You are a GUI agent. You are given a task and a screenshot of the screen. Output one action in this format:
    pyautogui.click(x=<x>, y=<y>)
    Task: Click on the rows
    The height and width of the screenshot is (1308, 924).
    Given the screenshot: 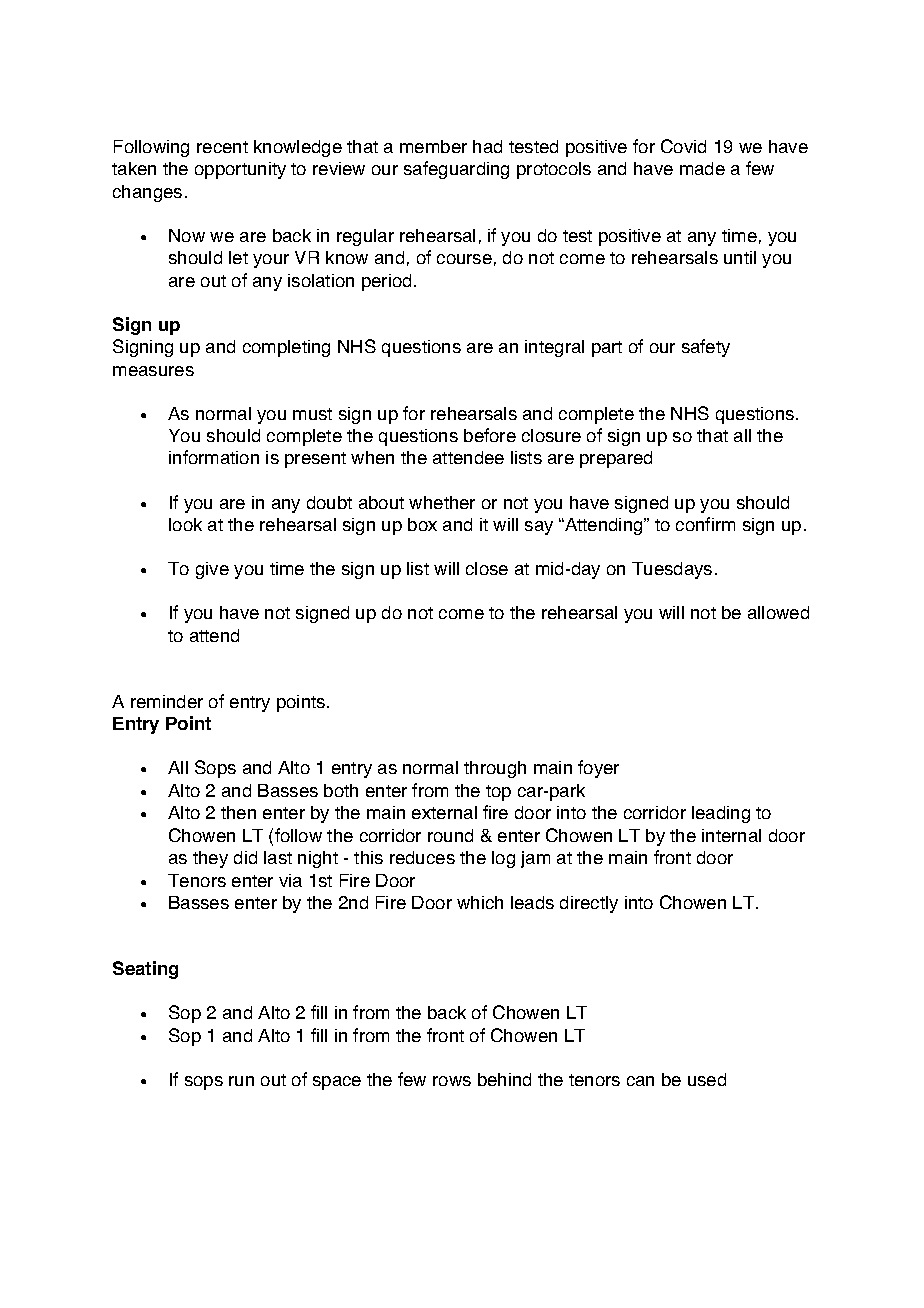 What is the action you would take?
    pyautogui.click(x=452, y=1081)
